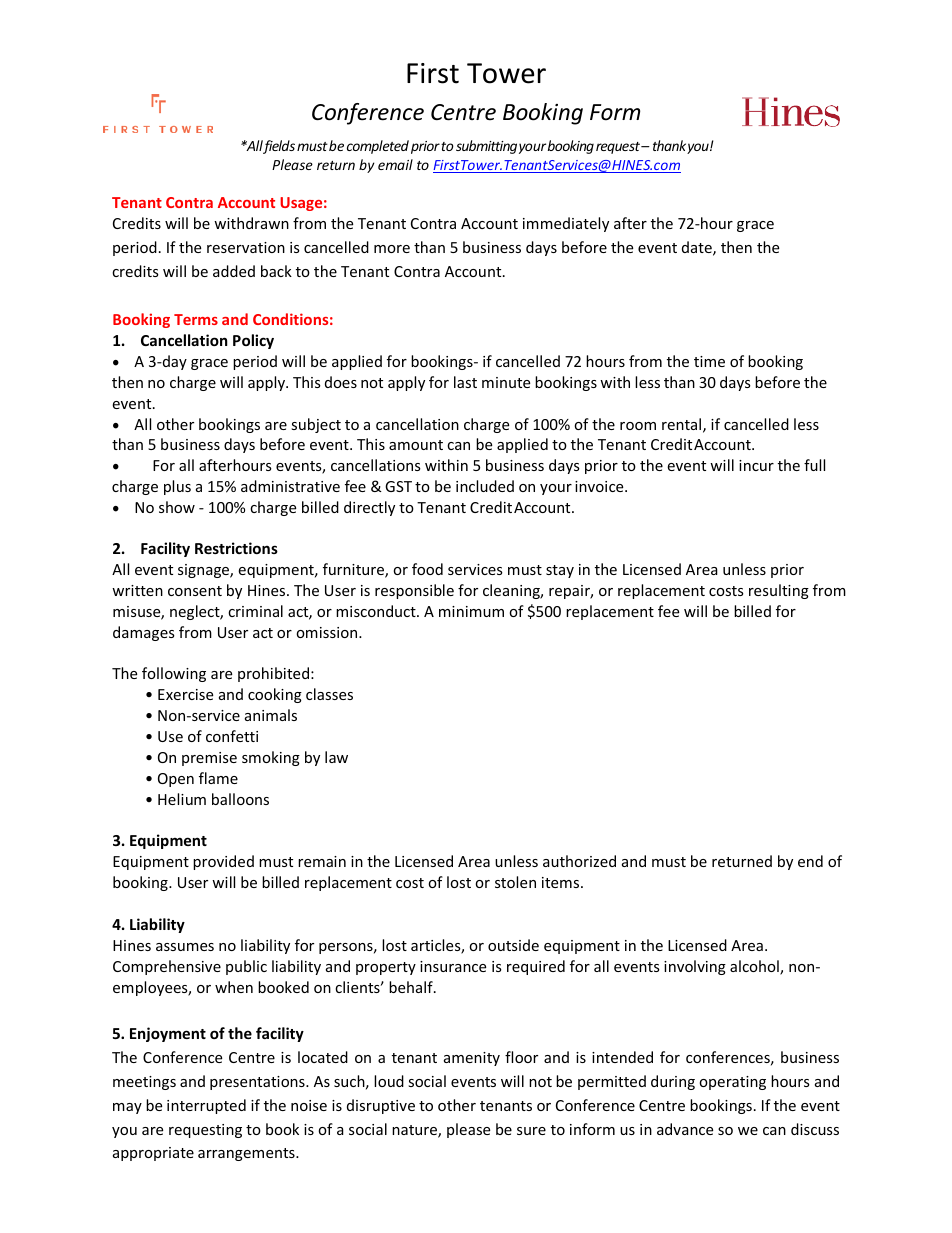 This page has height=1233, width=952. What do you see at coordinates (579, 861) in the page?
I see `authorized` at bounding box center [579, 861].
